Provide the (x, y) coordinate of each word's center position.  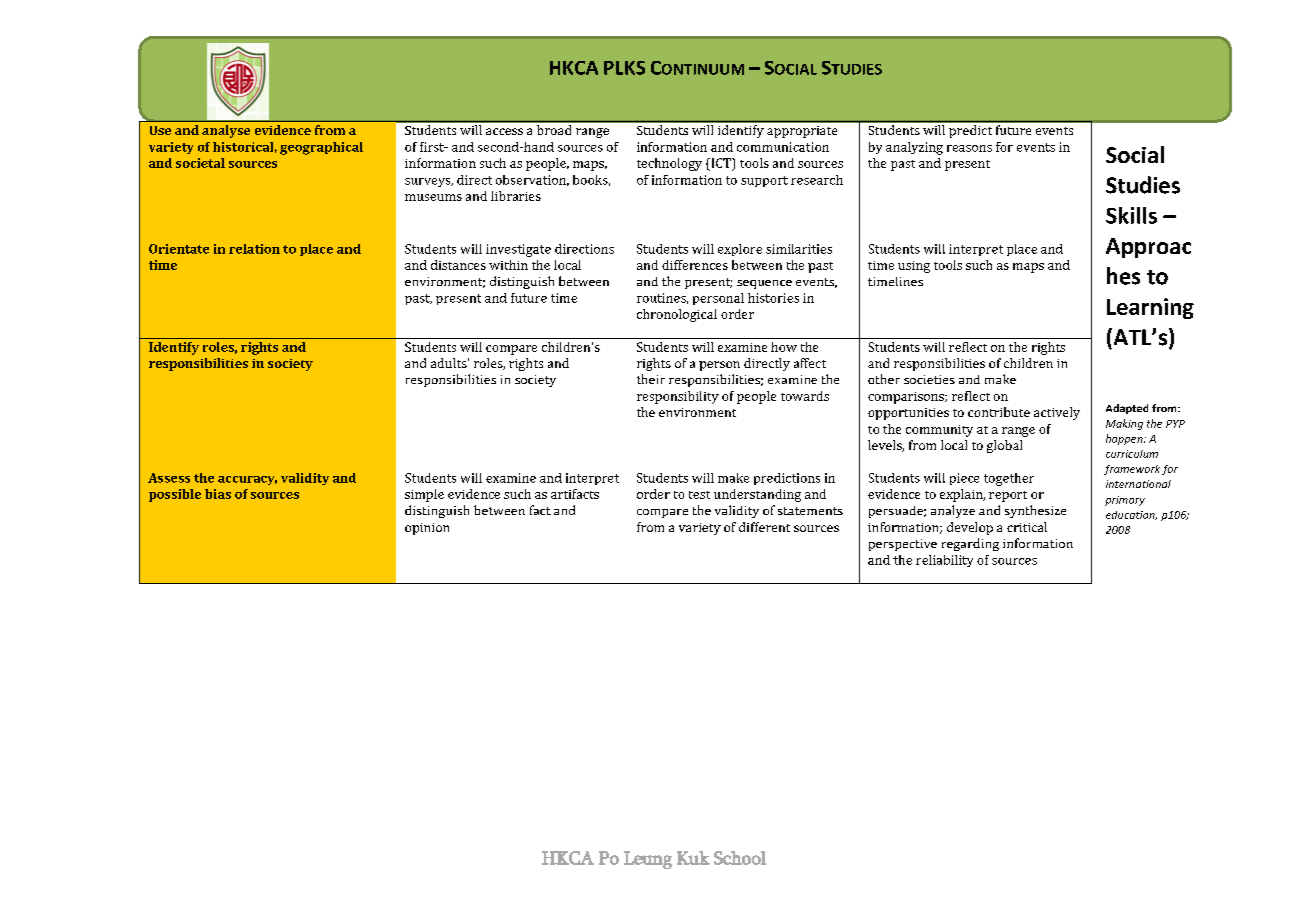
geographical (321, 148)
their (651, 379)
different (764, 527)
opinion (427, 529)
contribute (999, 412)
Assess (169, 478)
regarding (970, 544)
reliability (944, 561)
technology (669, 164)
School (740, 858)
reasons (969, 148)
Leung (648, 860)
